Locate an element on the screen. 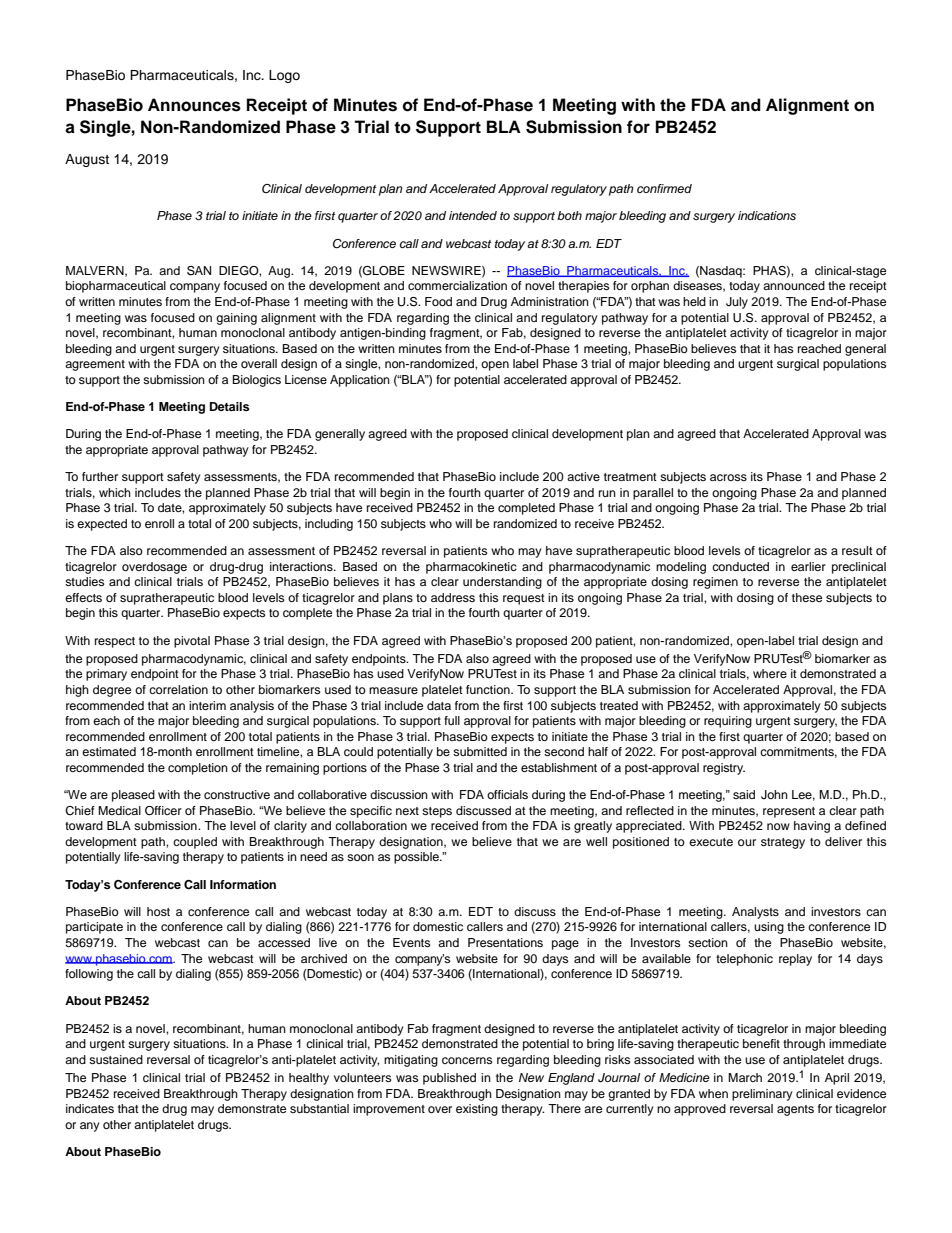 The height and width of the screenshot is (1233, 952). published is located at coordinates (449, 1079).
